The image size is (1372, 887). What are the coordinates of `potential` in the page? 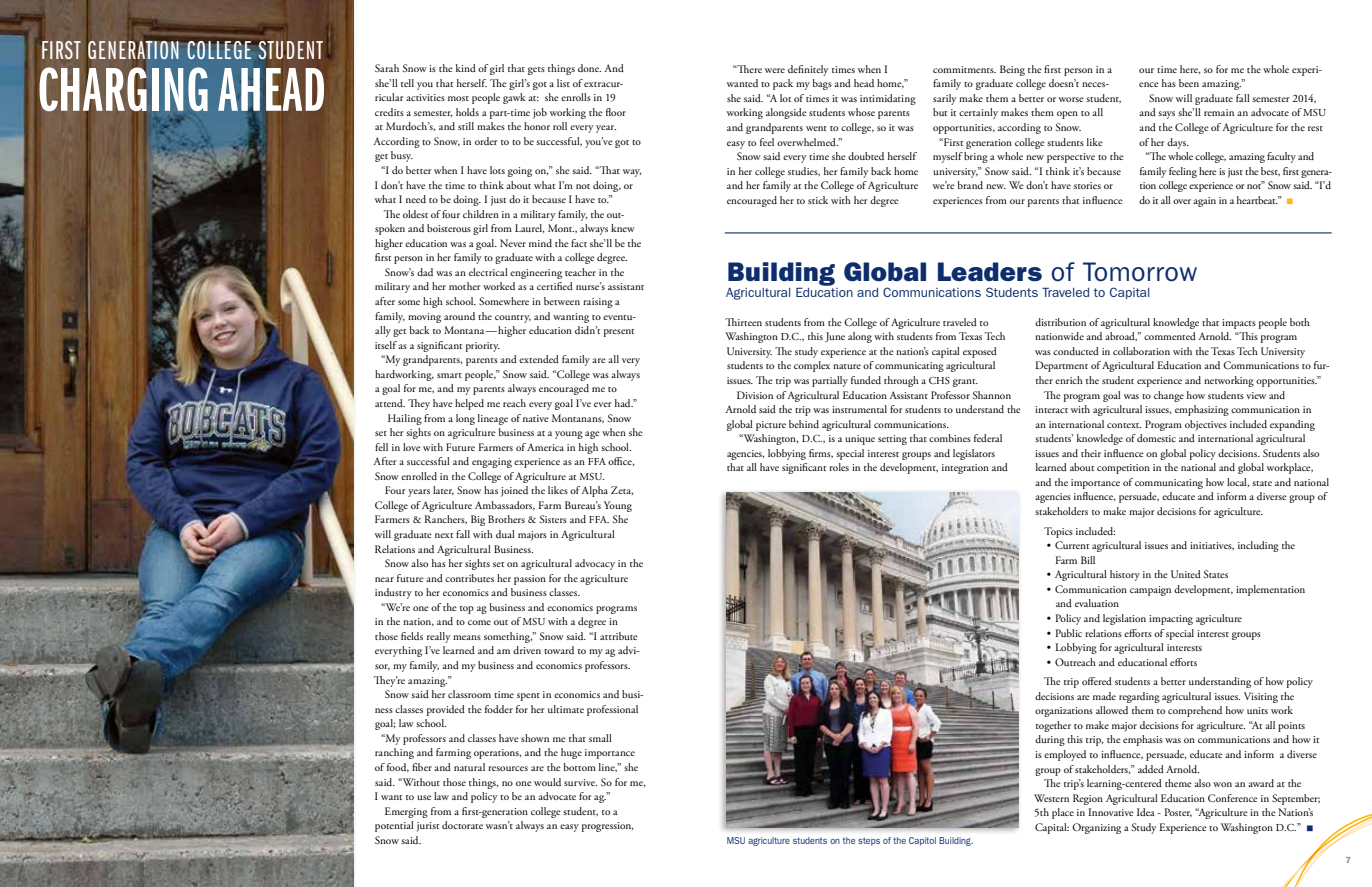 It's located at (394, 826).
